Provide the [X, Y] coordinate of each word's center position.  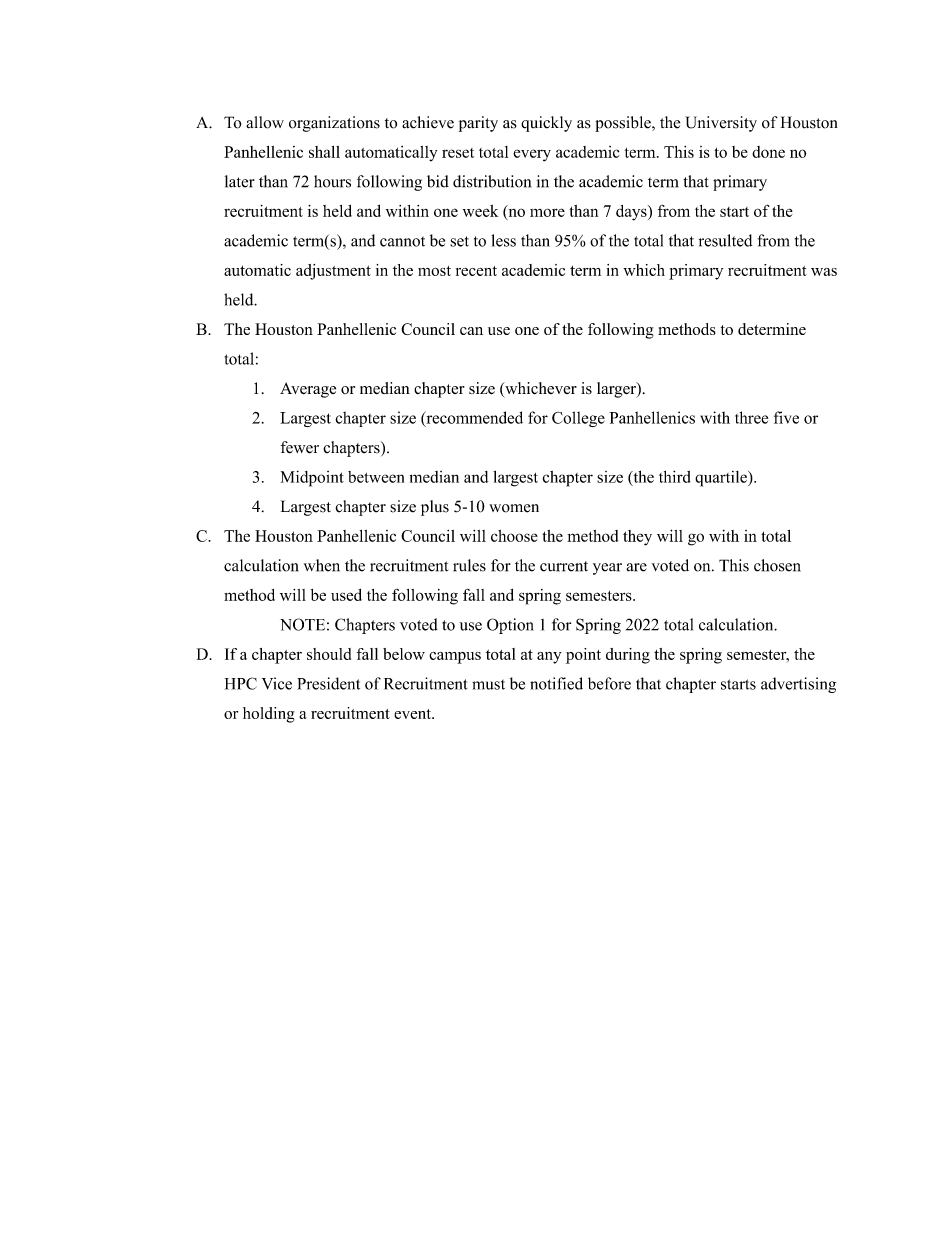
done [768, 152]
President [328, 683]
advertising [798, 685]
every [532, 155]
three [751, 417]
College [578, 419]
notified [556, 683]
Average [308, 390]
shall [324, 152]
